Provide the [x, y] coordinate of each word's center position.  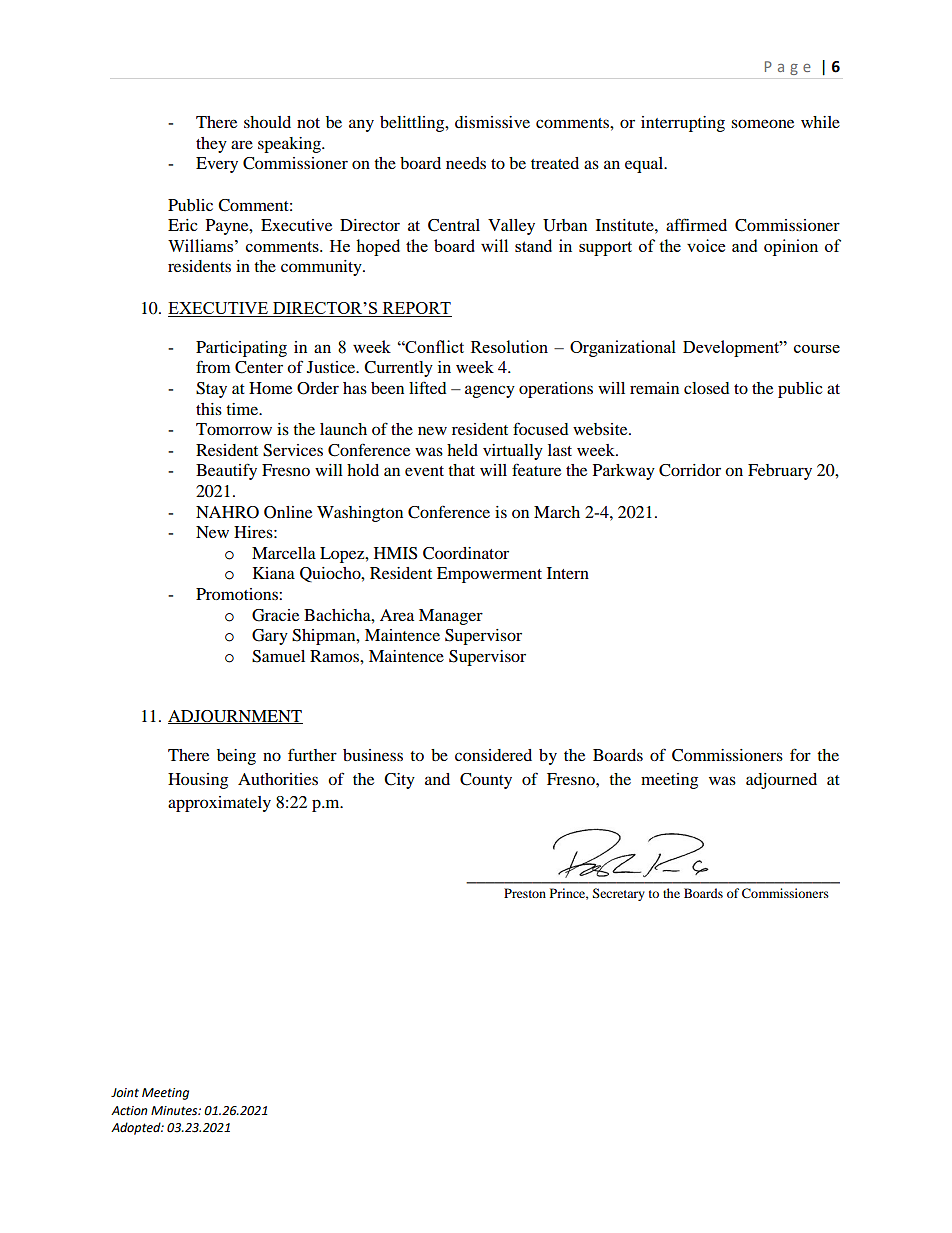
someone [762, 123]
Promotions [238, 594]
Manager [451, 617]
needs [466, 163]
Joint [125, 1093]
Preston [525, 893]
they [211, 145]
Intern [568, 573]
